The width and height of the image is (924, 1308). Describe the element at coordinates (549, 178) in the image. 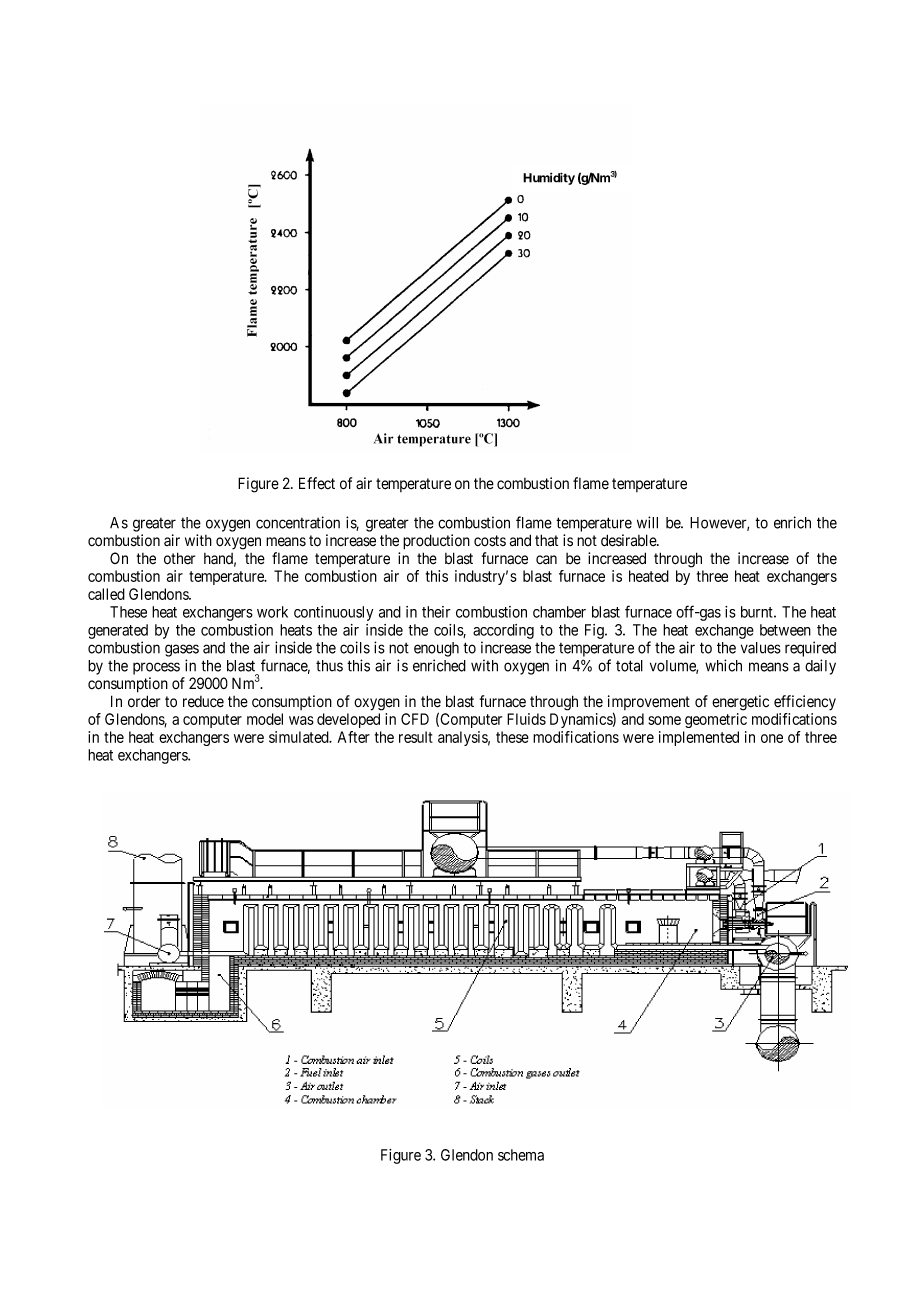

I see `Humidity` at that location.
